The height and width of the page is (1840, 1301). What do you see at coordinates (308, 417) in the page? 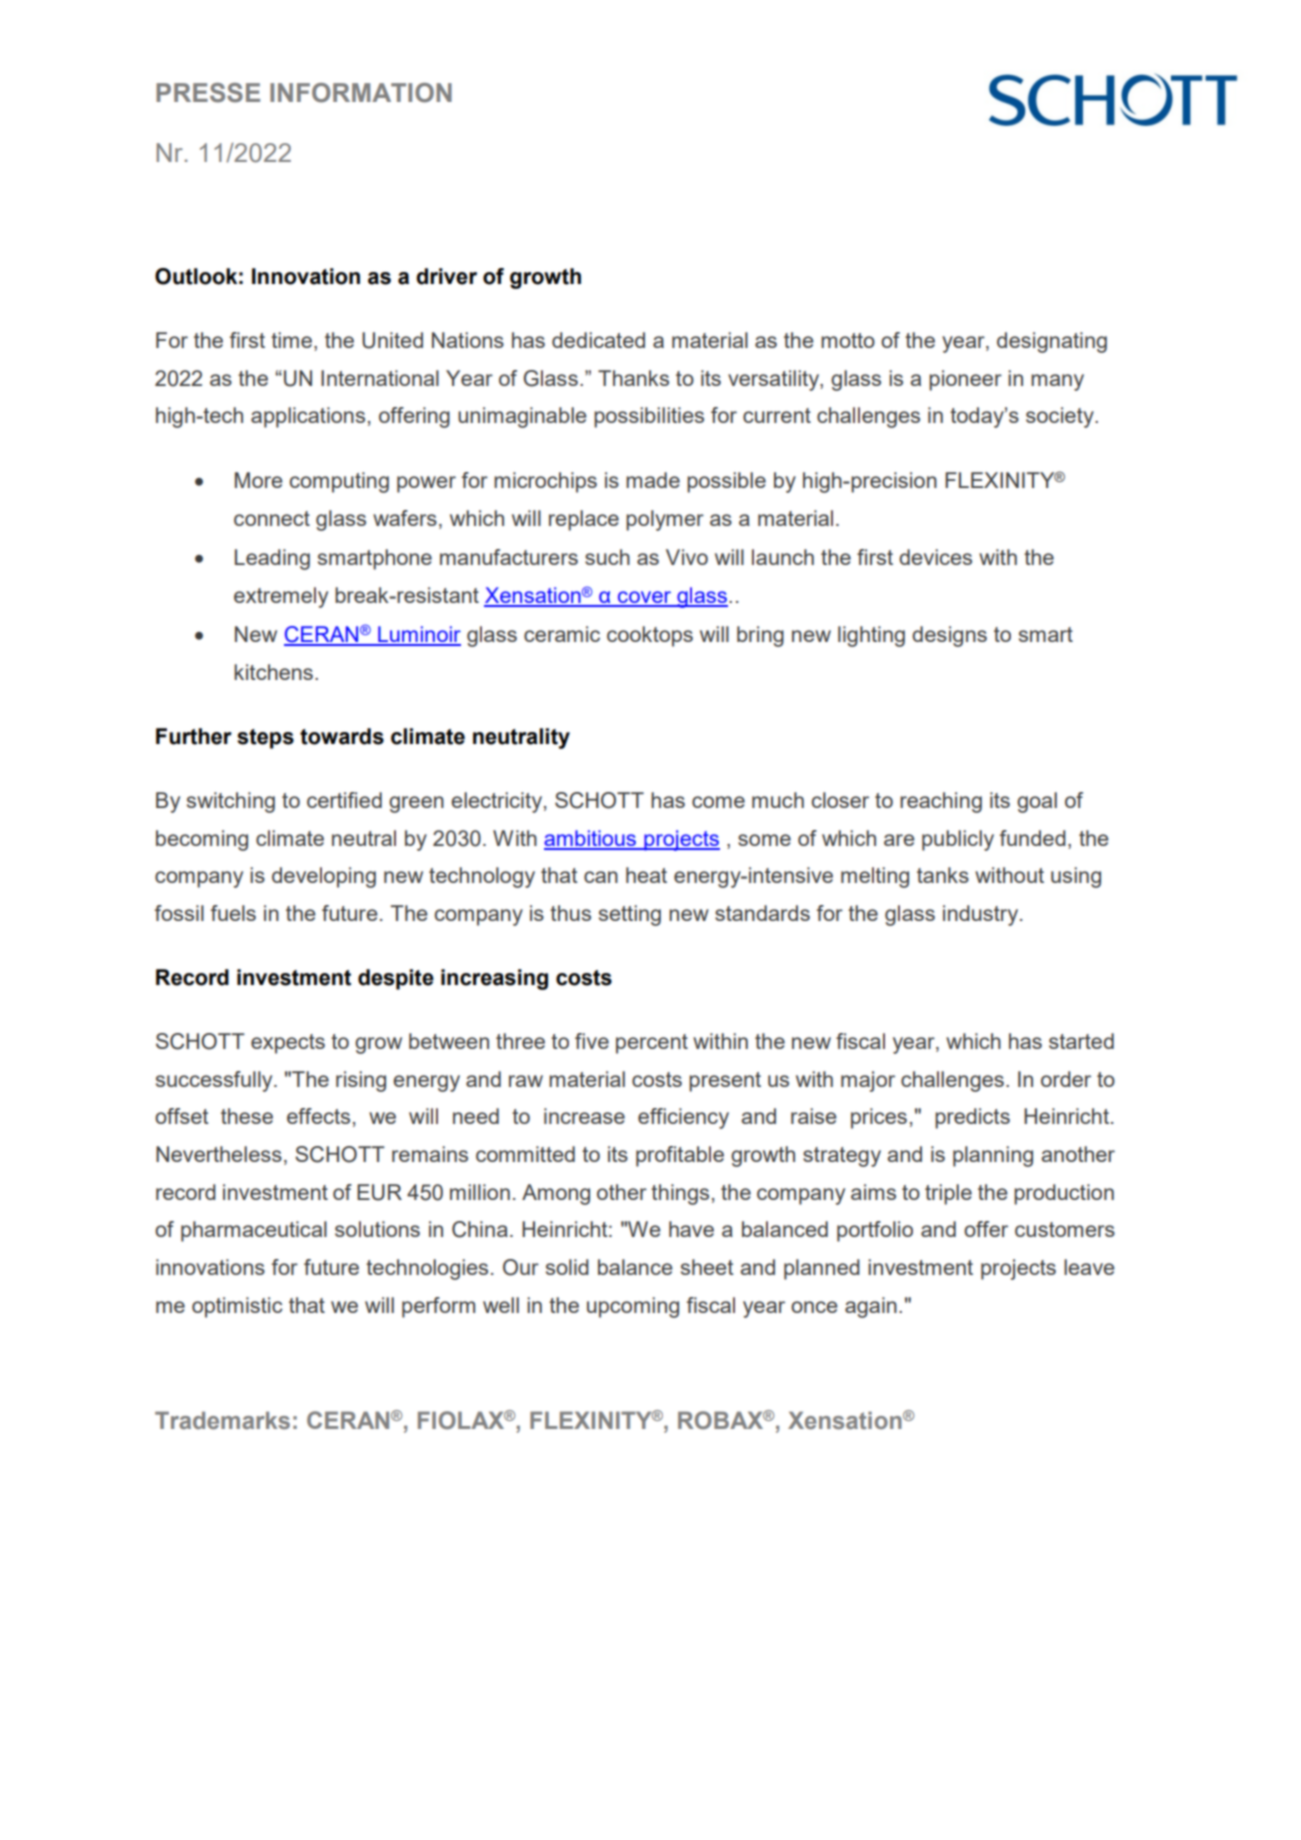
I see `applications` at bounding box center [308, 417].
